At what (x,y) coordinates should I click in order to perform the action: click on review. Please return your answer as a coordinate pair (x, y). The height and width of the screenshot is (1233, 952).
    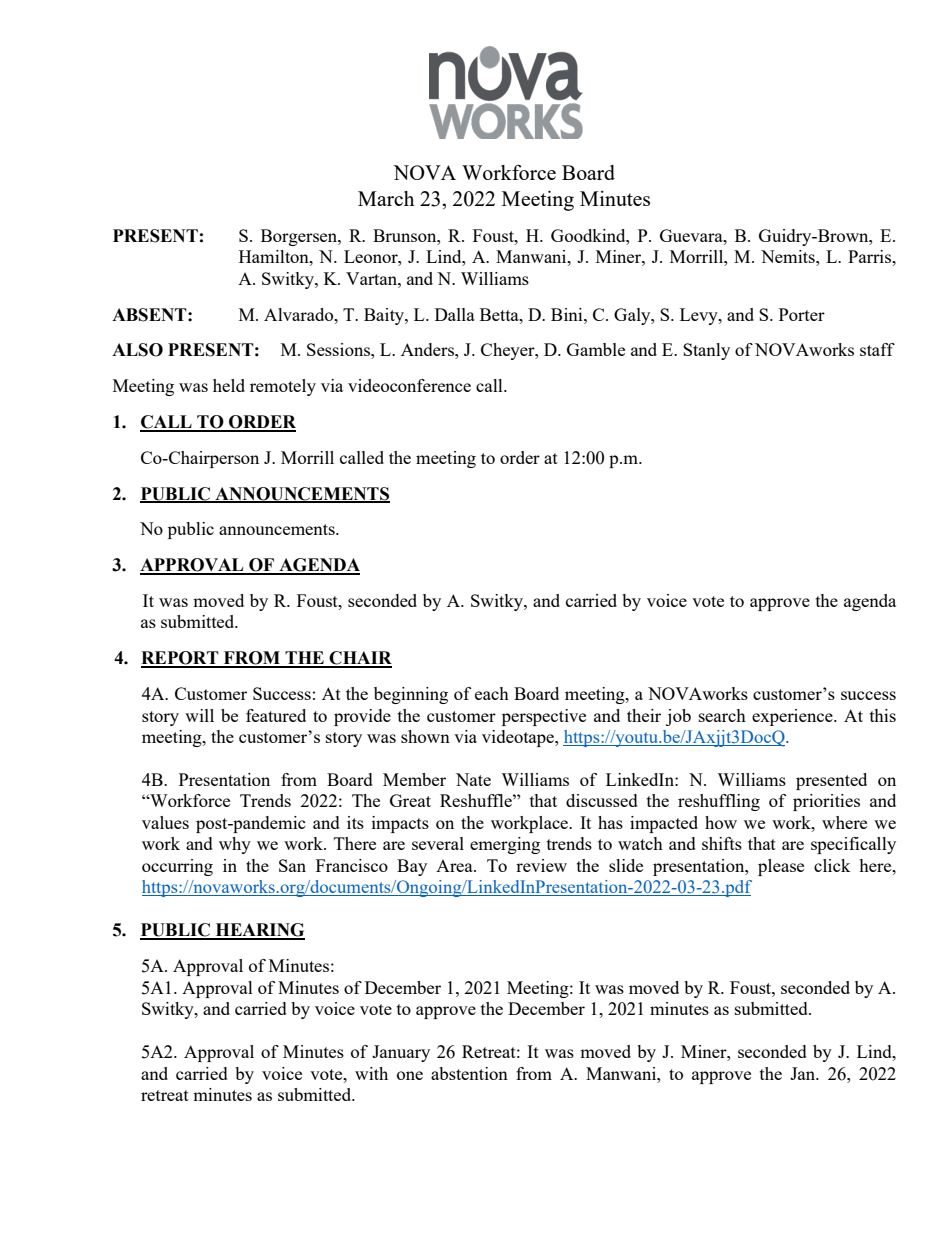
    Looking at the image, I should click on (541, 865).
